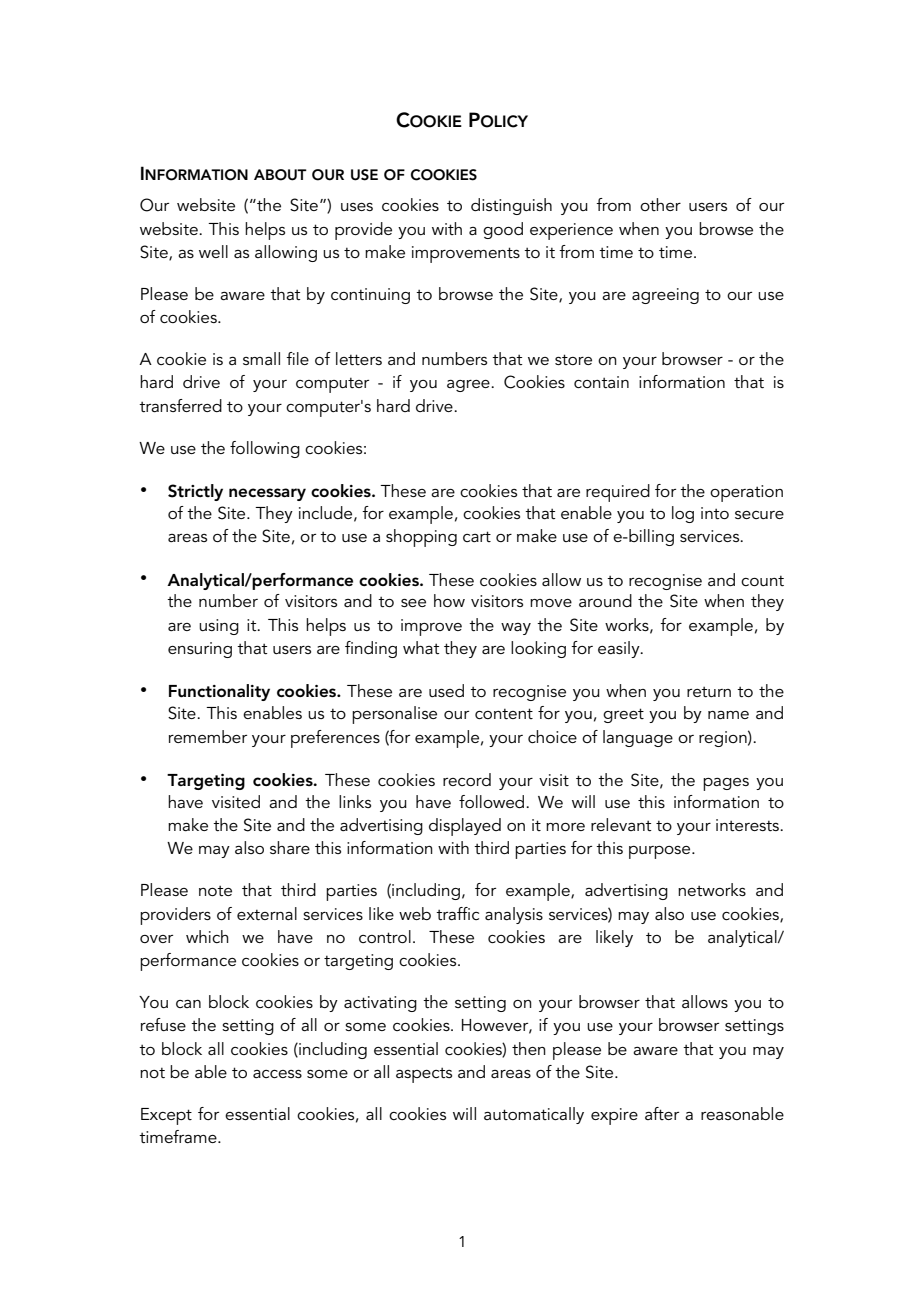 The height and width of the screenshot is (1308, 924). What do you see at coordinates (215, 890) in the screenshot?
I see `note` at bounding box center [215, 890].
